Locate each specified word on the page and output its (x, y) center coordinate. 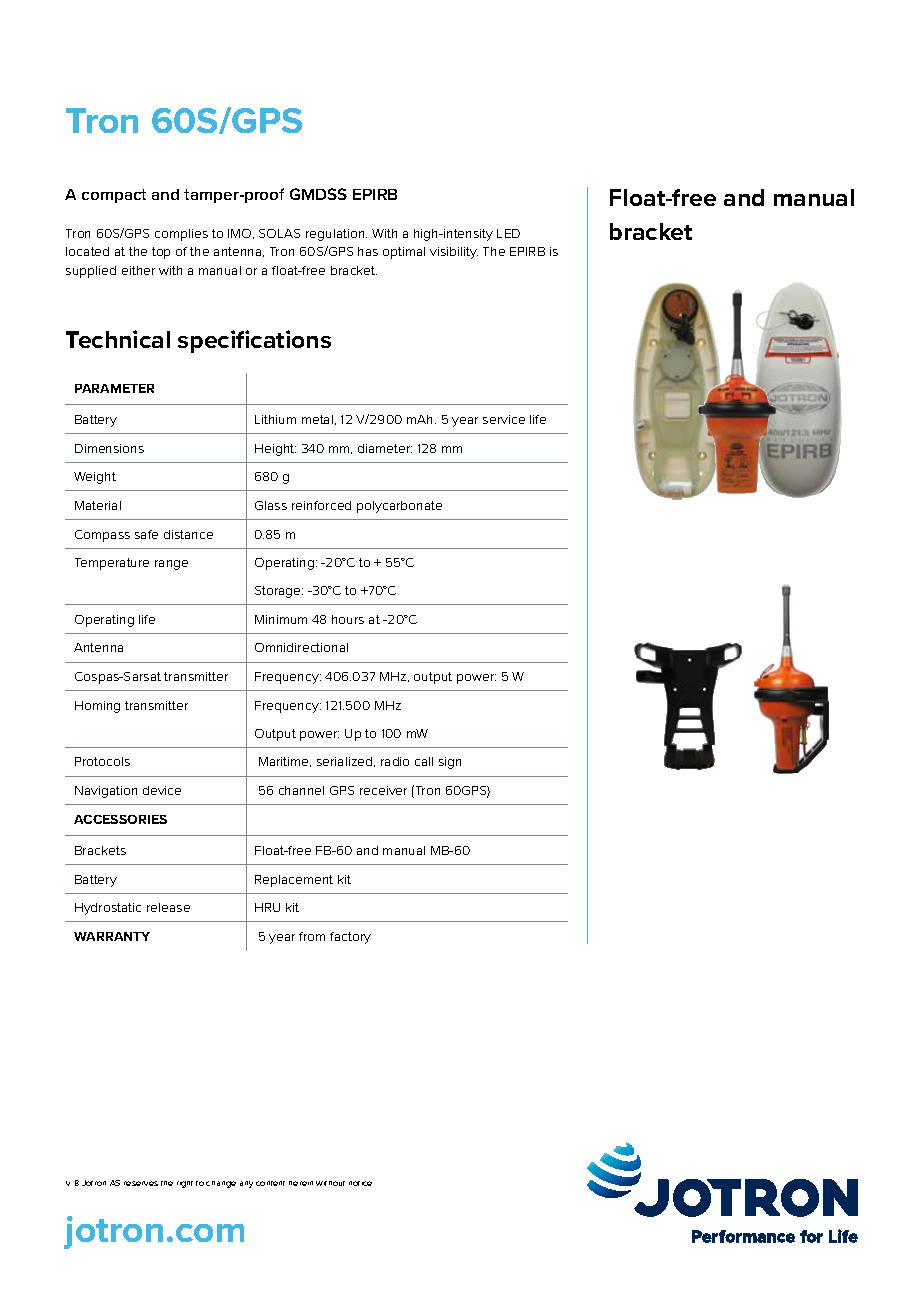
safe (146, 534)
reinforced (321, 505)
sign (450, 763)
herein (301, 1183)
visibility (454, 253)
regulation (336, 235)
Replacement (294, 881)
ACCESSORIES (120, 819)
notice (360, 1183)
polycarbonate (399, 507)
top (161, 253)
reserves (141, 1183)
